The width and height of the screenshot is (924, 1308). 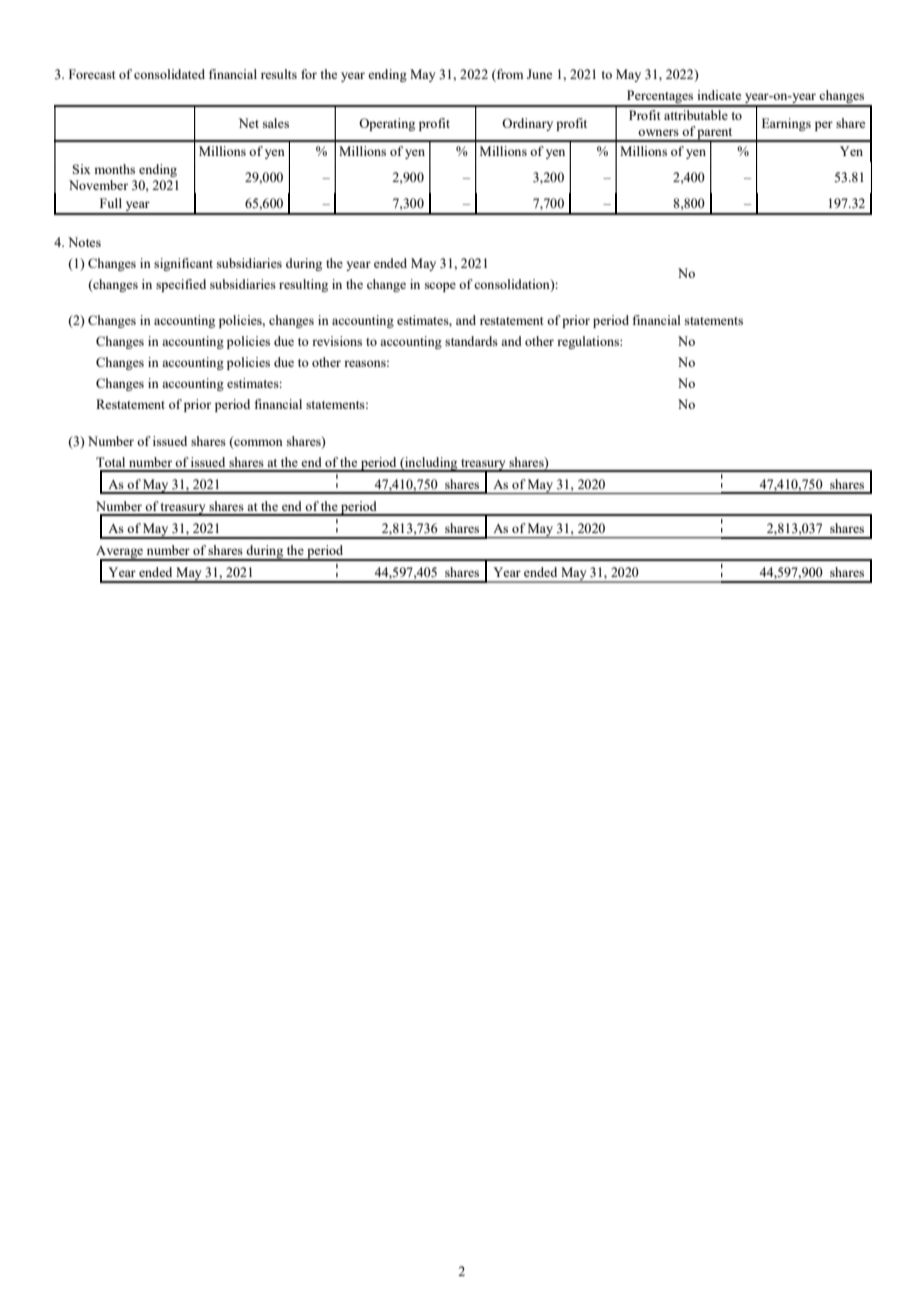 What do you see at coordinates (120, 553) in the screenshot?
I see `Average` at bounding box center [120, 553].
